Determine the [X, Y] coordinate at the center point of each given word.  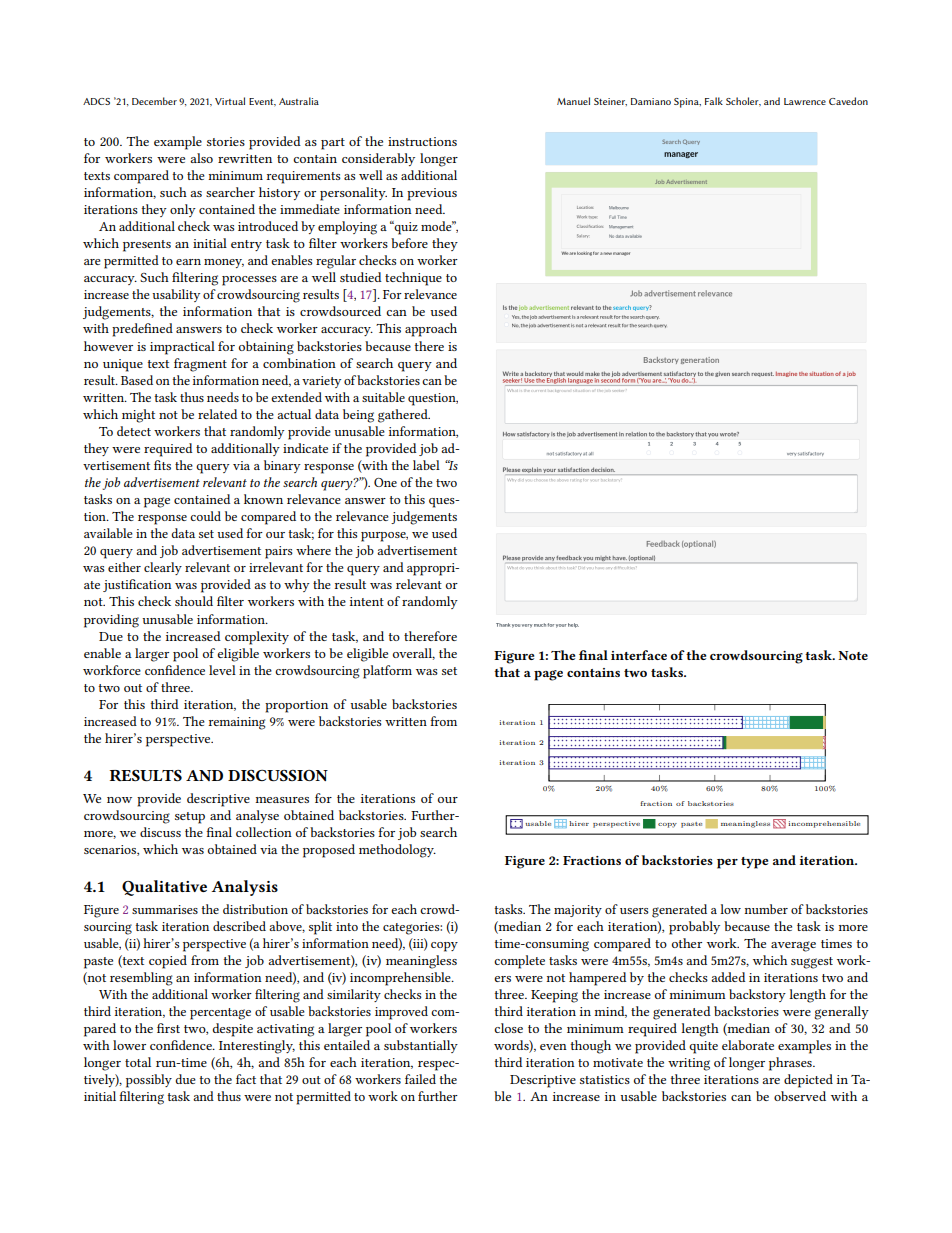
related [217, 414]
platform [387, 672]
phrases [791, 1064]
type [754, 863]
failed [420, 1079]
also [201, 158]
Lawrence [805, 101]
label [426, 465]
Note [853, 655]
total [138, 1062]
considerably [378, 159]
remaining [237, 723]
